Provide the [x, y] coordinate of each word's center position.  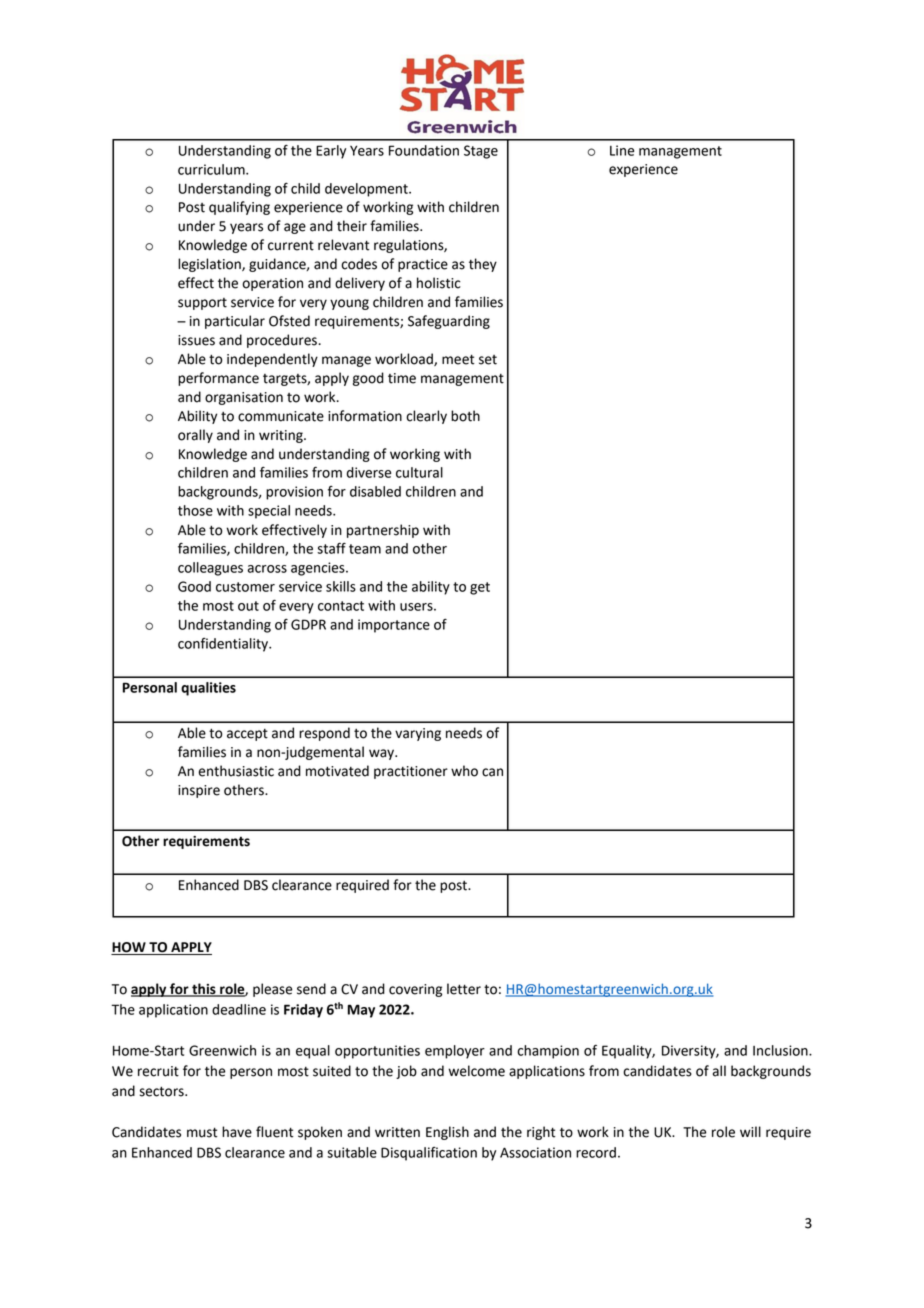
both [465, 416]
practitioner [411, 772]
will [750, 1131]
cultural [419, 472]
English [447, 1133]
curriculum [212, 169]
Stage [481, 152]
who [464, 771]
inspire [199, 791]
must [202, 1132]
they [483, 265]
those [195, 510]
